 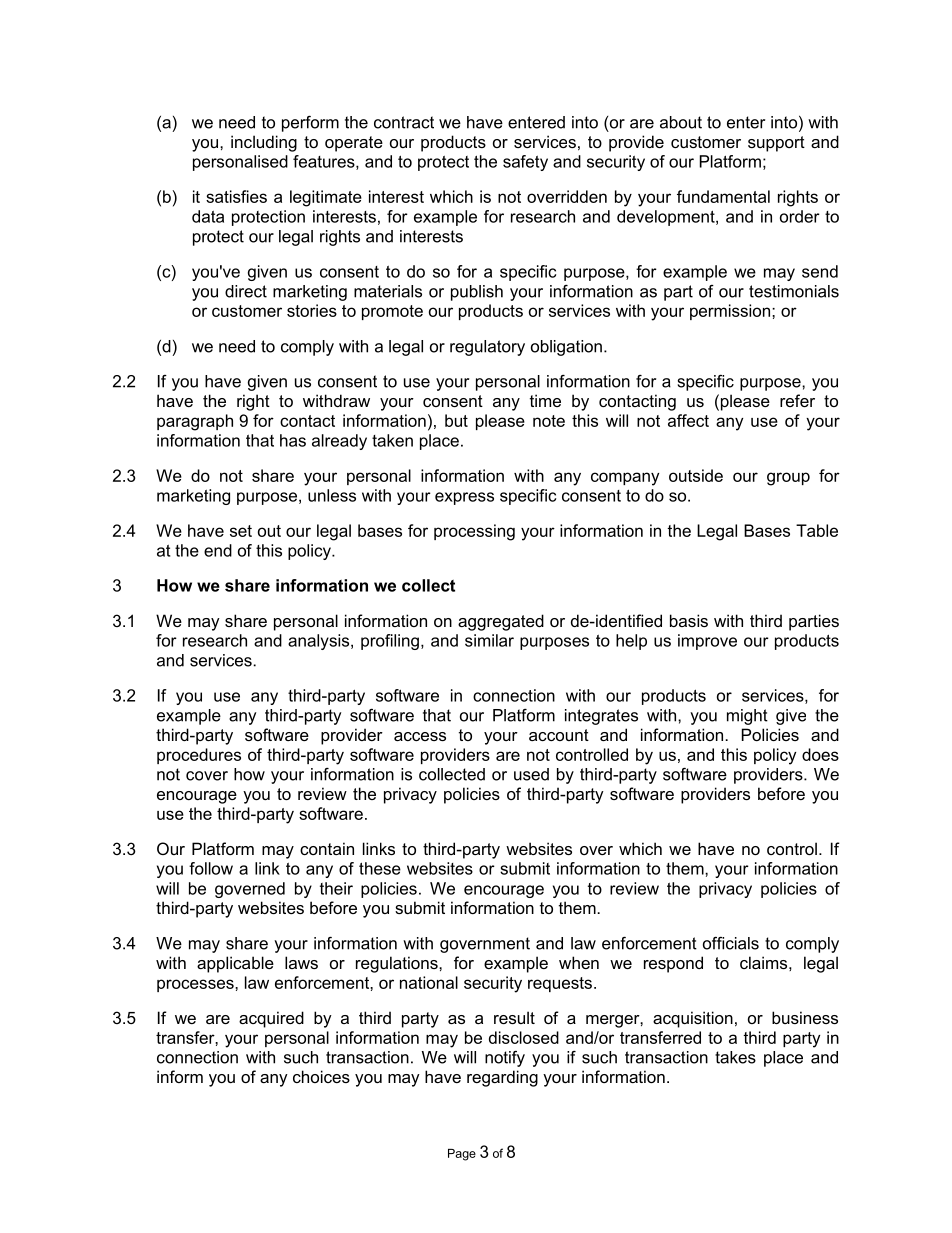 What do you see at coordinates (776, 144) in the screenshot?
I see `support` at bounding box center [776, 144].
